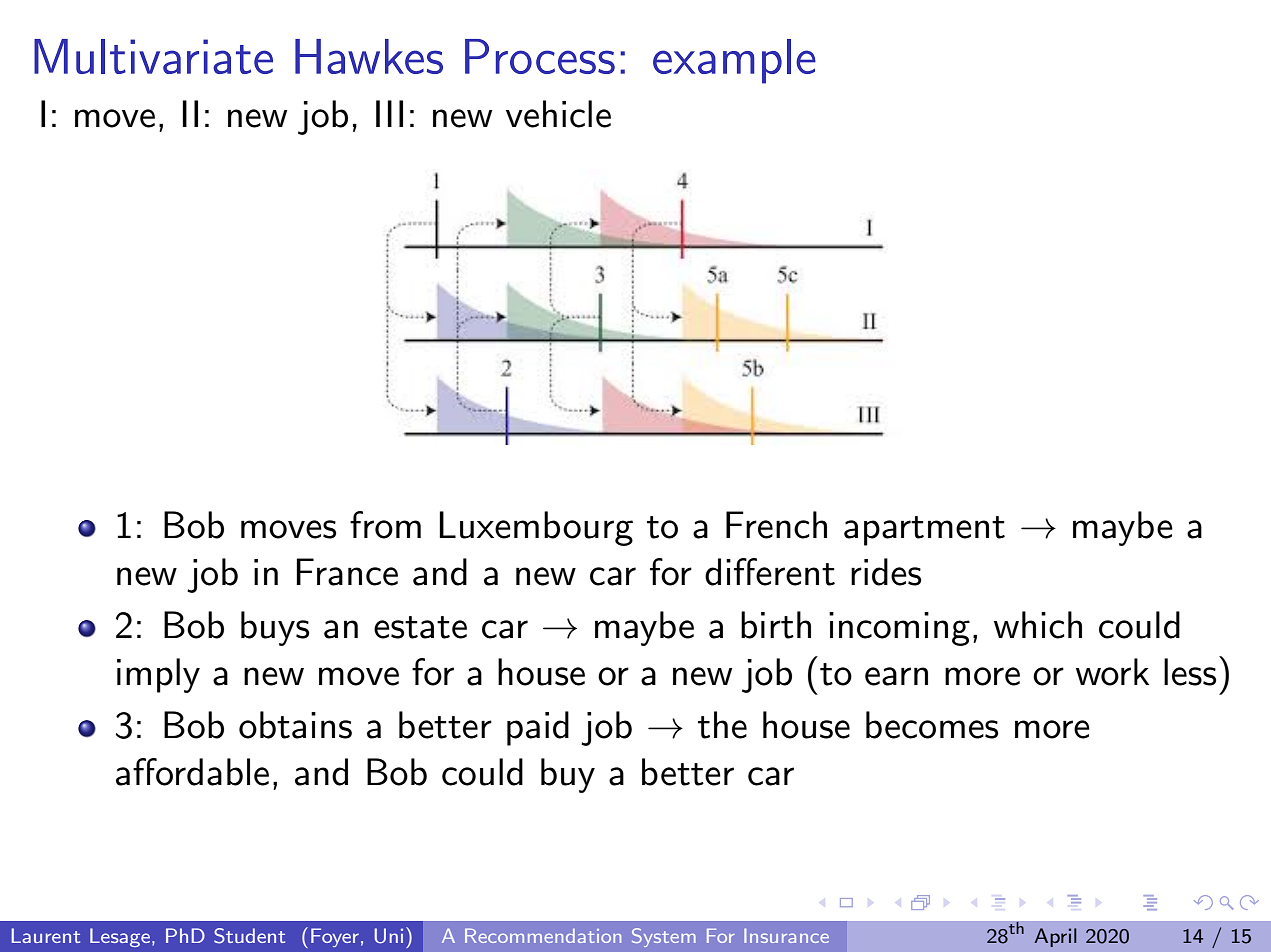 This screenshot has height=952, width=1271. Describe the element at coordinates (540, 56) in the screenshot. I see `Process` at that location.
